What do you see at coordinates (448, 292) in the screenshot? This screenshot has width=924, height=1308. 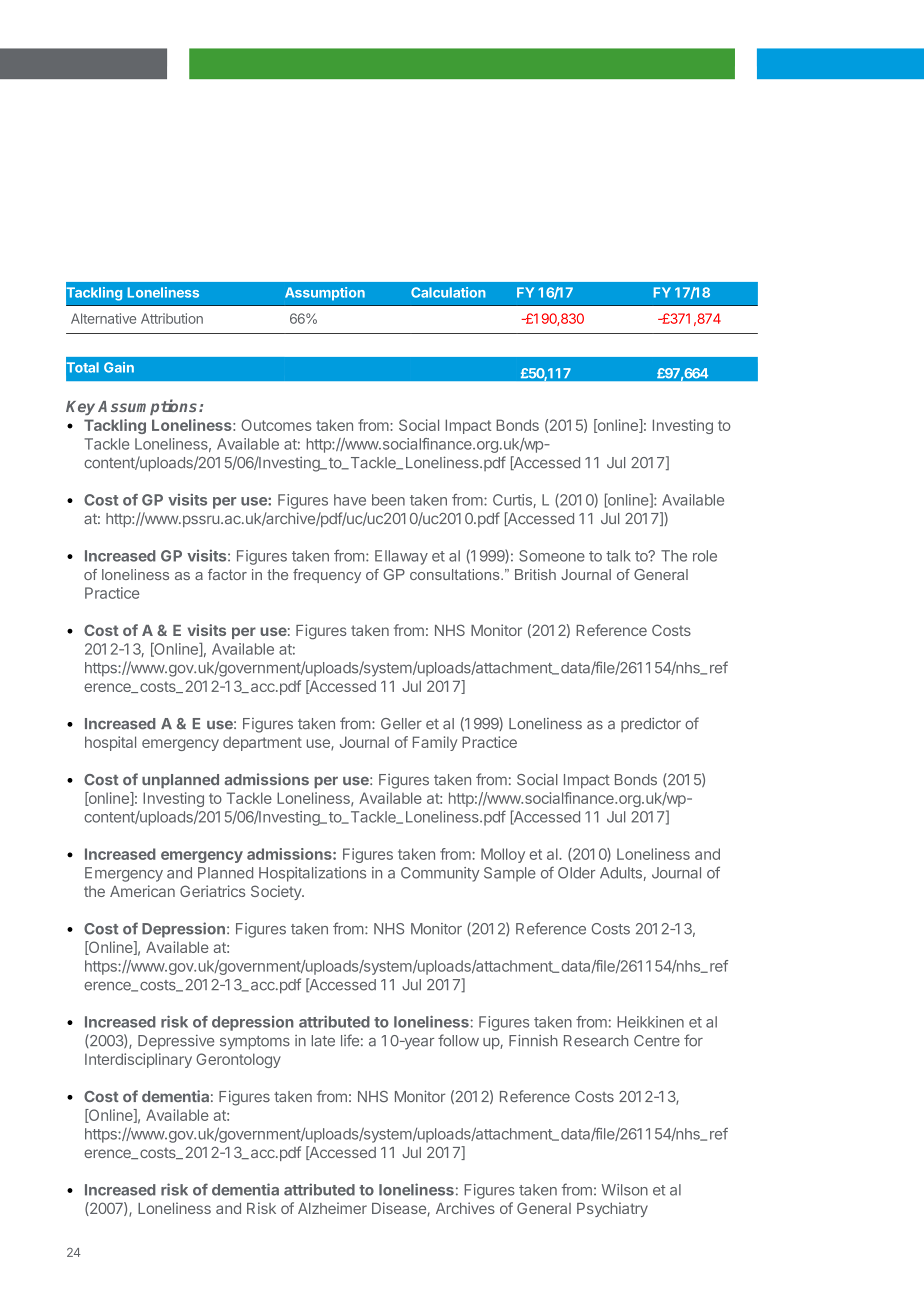 I see `Calculation` at bounding box center [448, 292].
